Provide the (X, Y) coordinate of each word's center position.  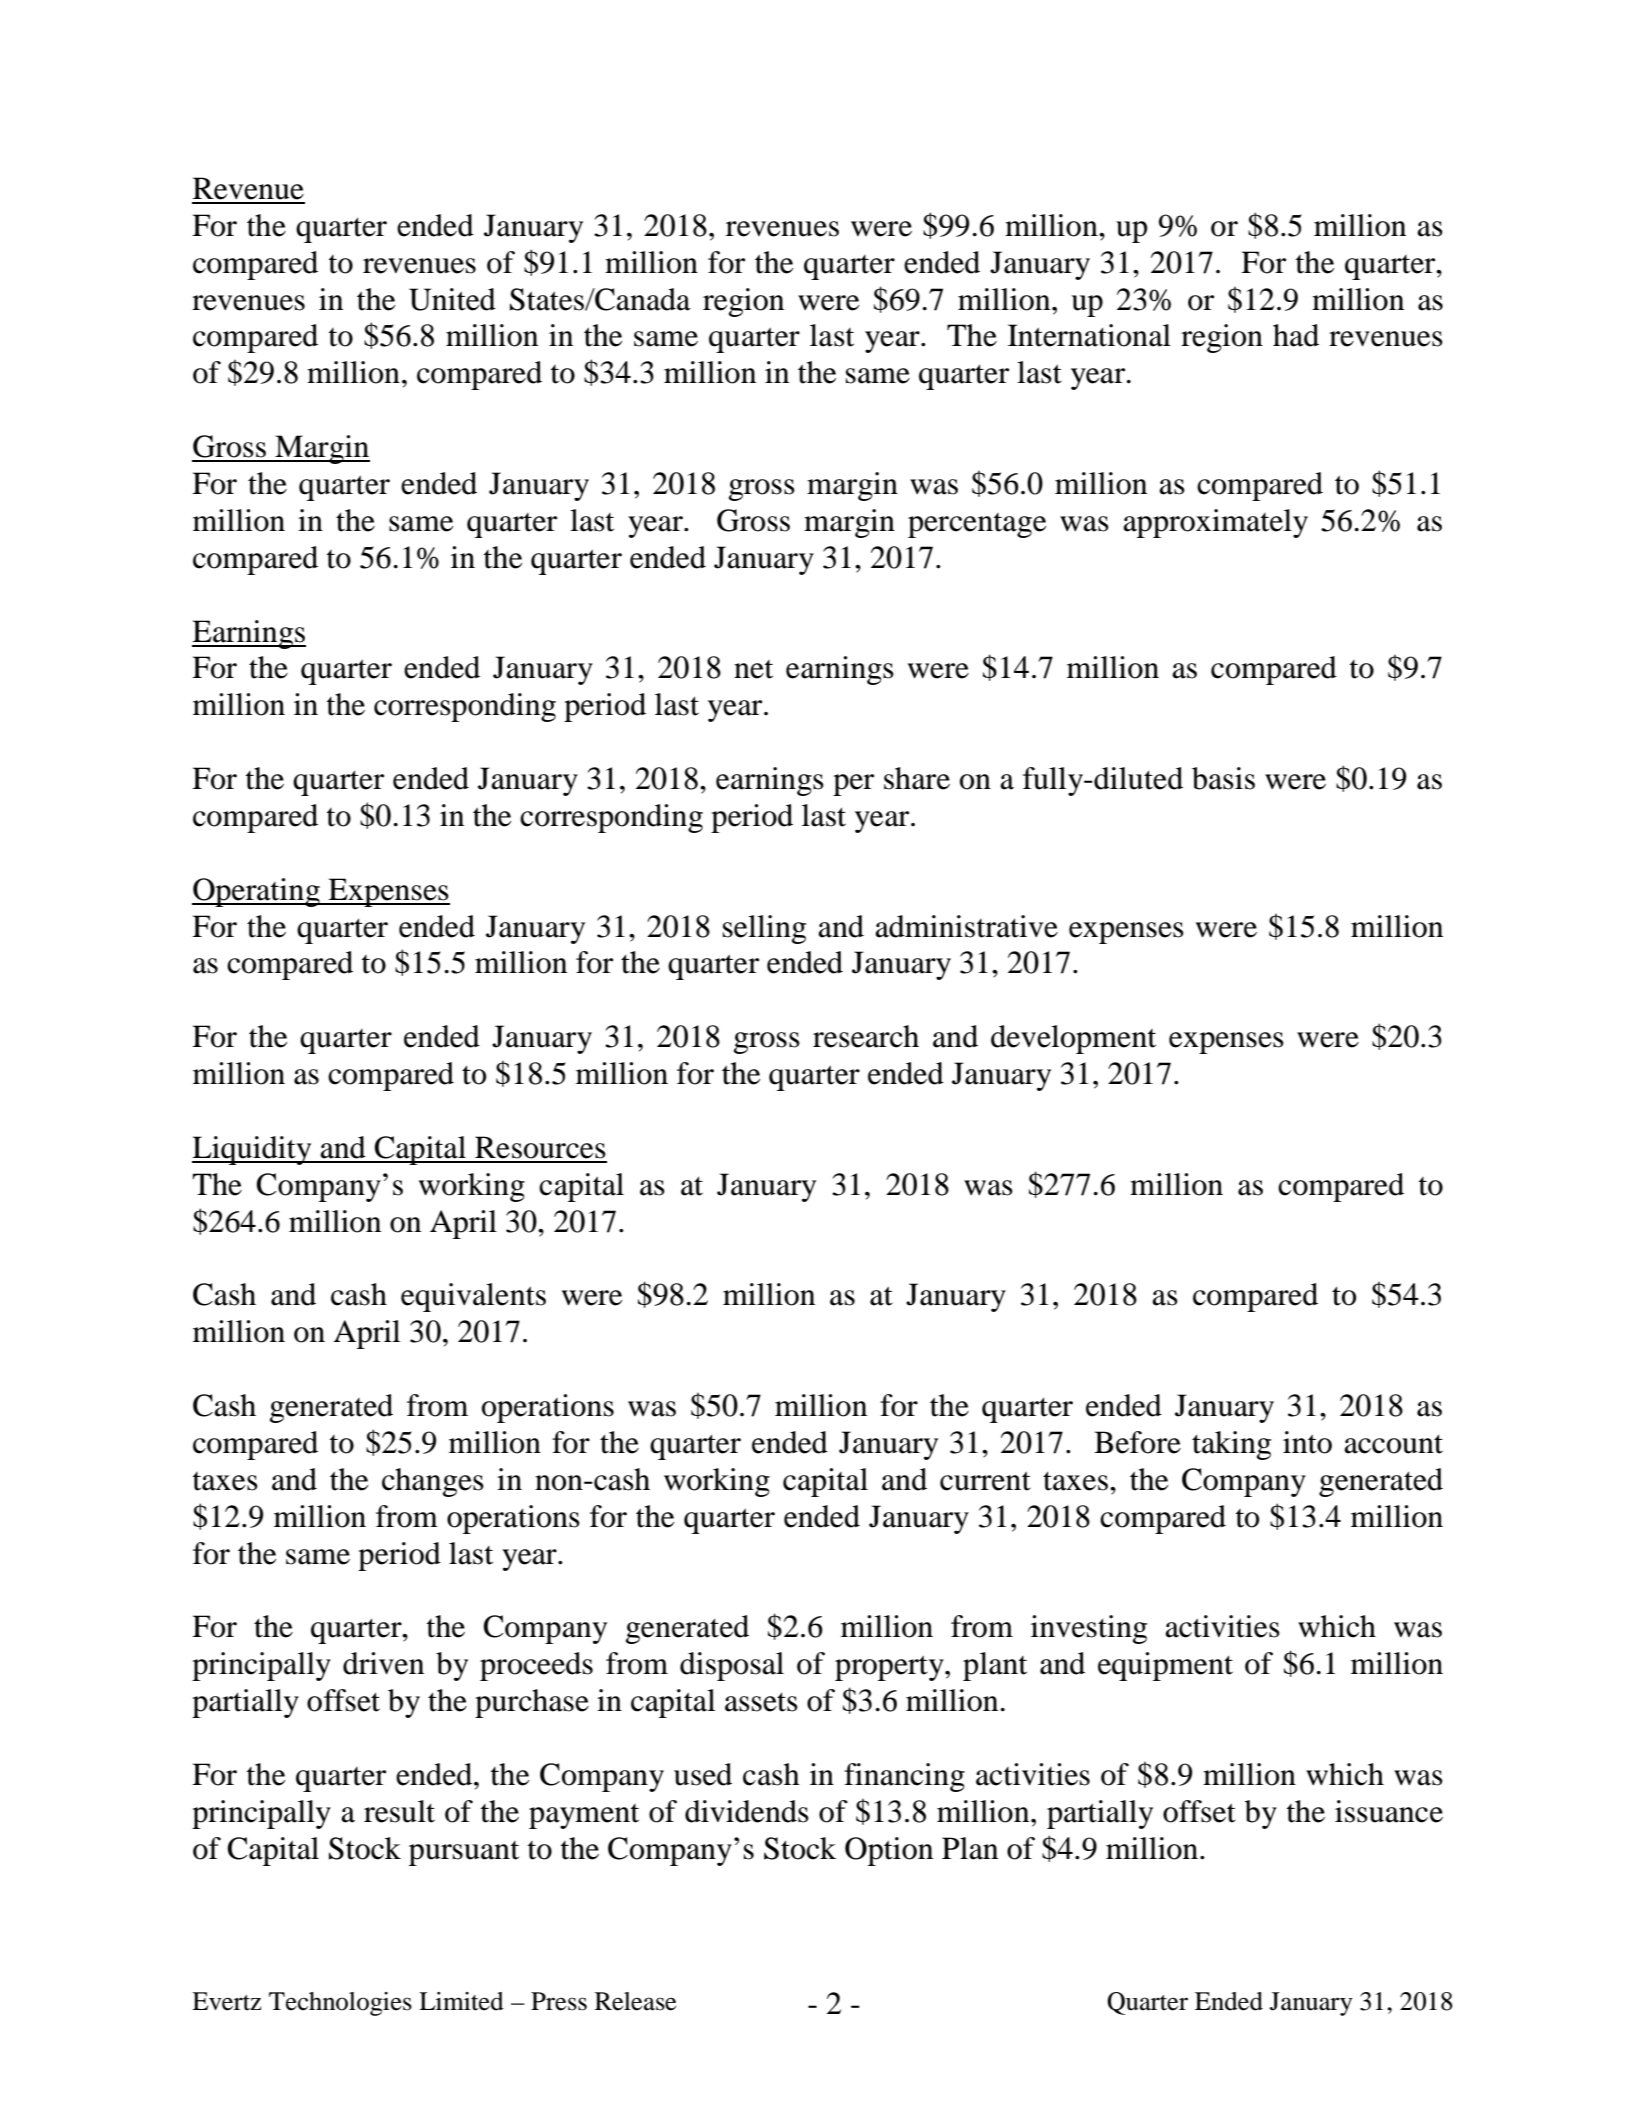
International (1089, 335)
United (452, 299)
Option (889, 1851)
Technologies (340, 2004)
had (1296, 335)
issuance (1389, 1811)
